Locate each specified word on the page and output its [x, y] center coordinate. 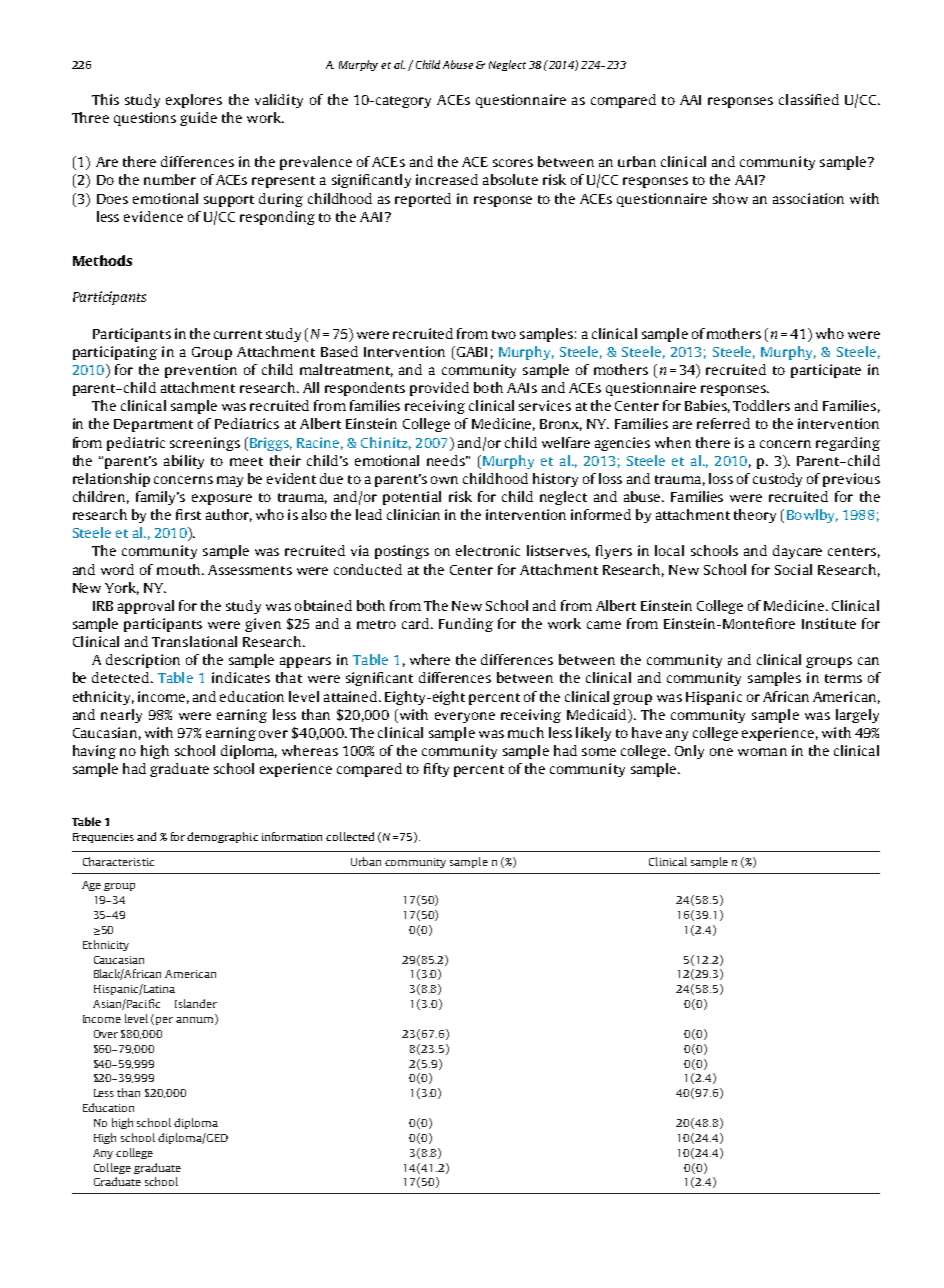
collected [350, 836]
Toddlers [761, 405]
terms [843, 678]
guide [198, 119]
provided [439, 389]
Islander [196, 1003]
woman [762, 752]
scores [513, 163]
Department [153, 425]
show [730, 198]
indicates [241, 677]
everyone [465, 717]
